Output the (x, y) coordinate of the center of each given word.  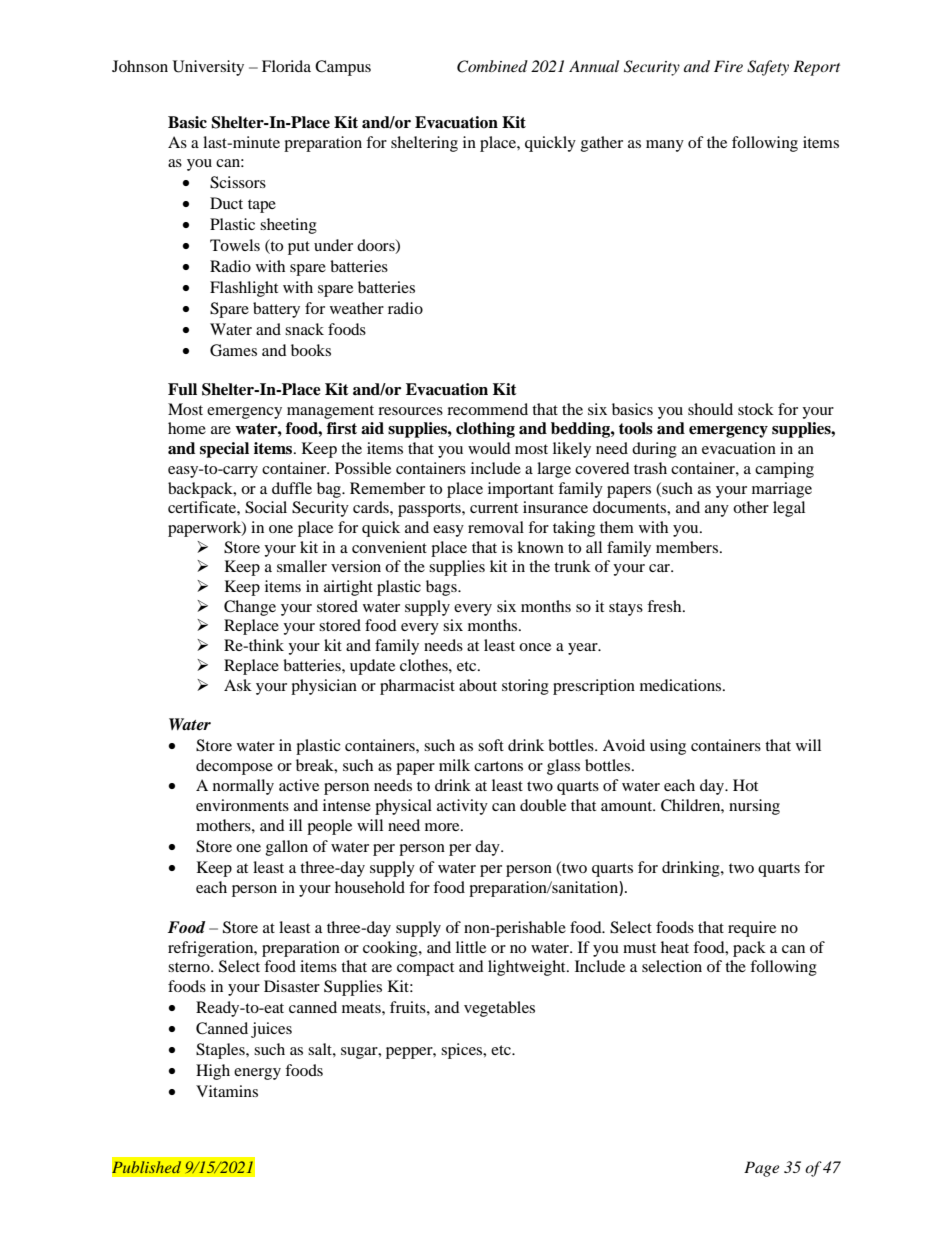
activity (462, 807)
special (224, 450)
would (489, 448)
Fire (728, 66)
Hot (745, 785)
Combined (492, 66)
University (208, 68)
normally (243, 787)
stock (756, 409)
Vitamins (227, 1091)
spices (463, 1051)
